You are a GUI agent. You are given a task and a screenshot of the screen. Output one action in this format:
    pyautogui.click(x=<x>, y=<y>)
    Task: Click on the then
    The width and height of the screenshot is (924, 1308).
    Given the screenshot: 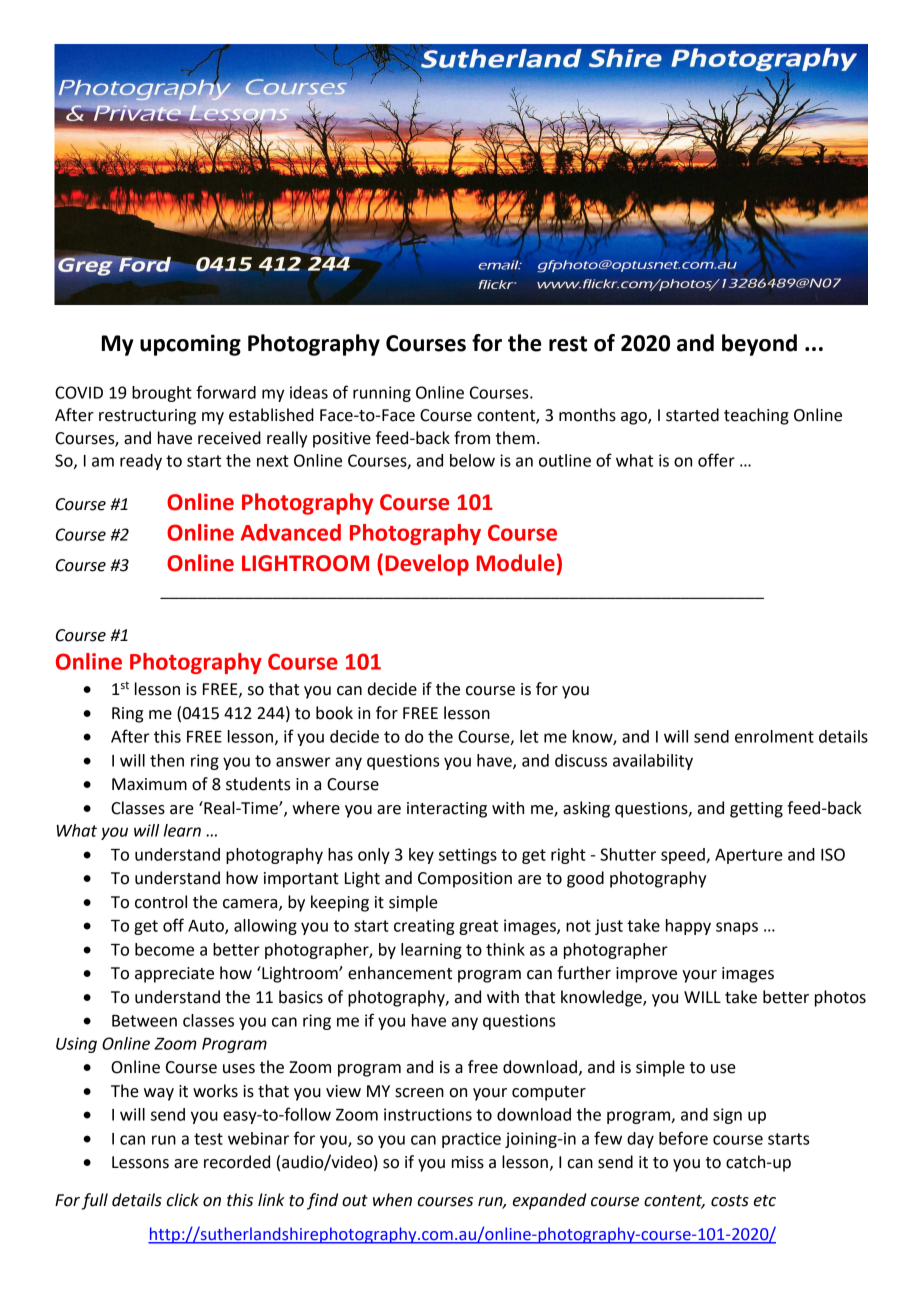 What is the action you would take?
    pyautogui.click(x=167, y=760)
